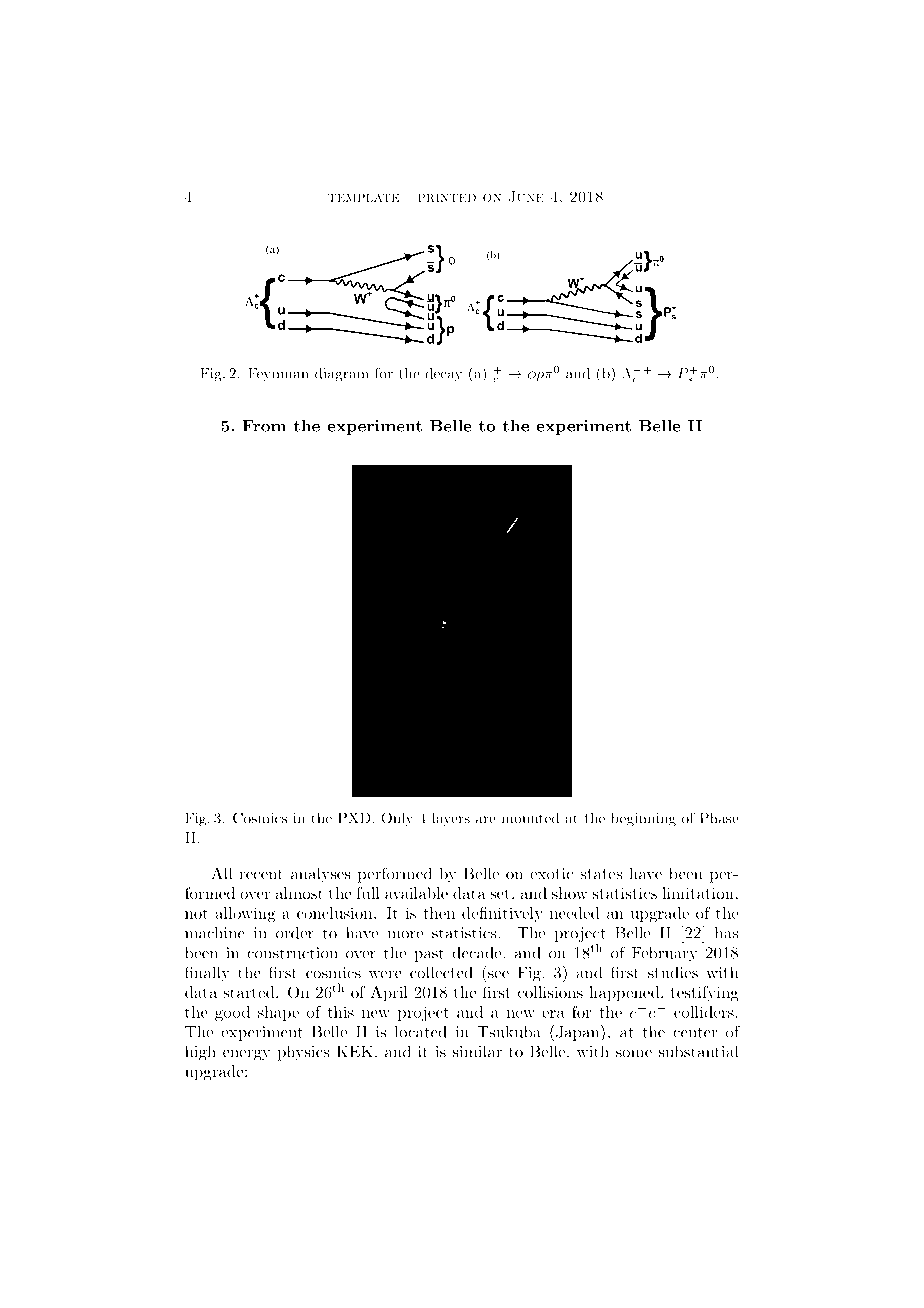 This image has height=1308, width=924. I want to click on From, so click(264, 426).
